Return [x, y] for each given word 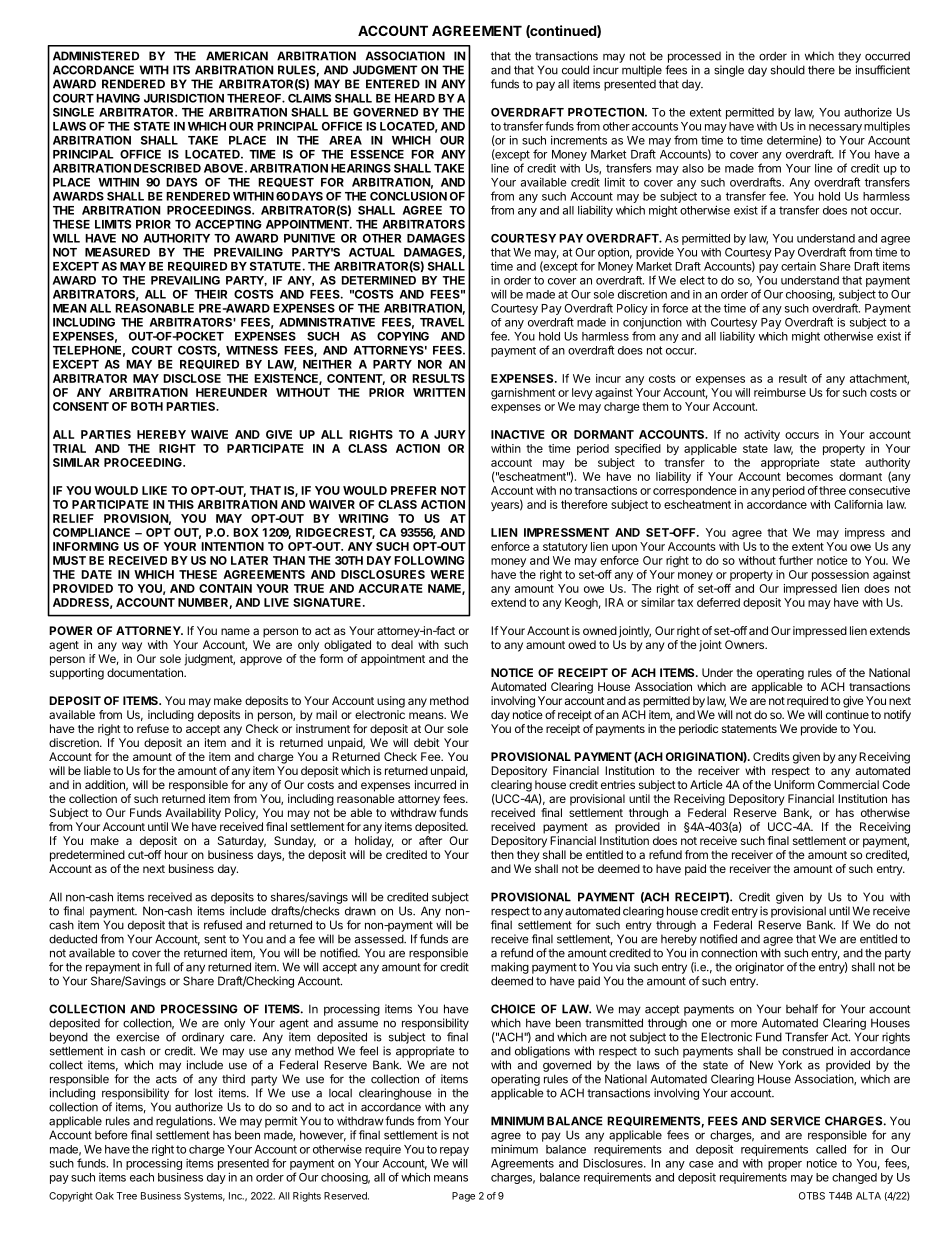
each [142, 1177]
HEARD [415, 98]
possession [840, 575]
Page [463, 1197]
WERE [447, 574]
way [132, 647]
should [788, 70]
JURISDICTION [184, 98]
